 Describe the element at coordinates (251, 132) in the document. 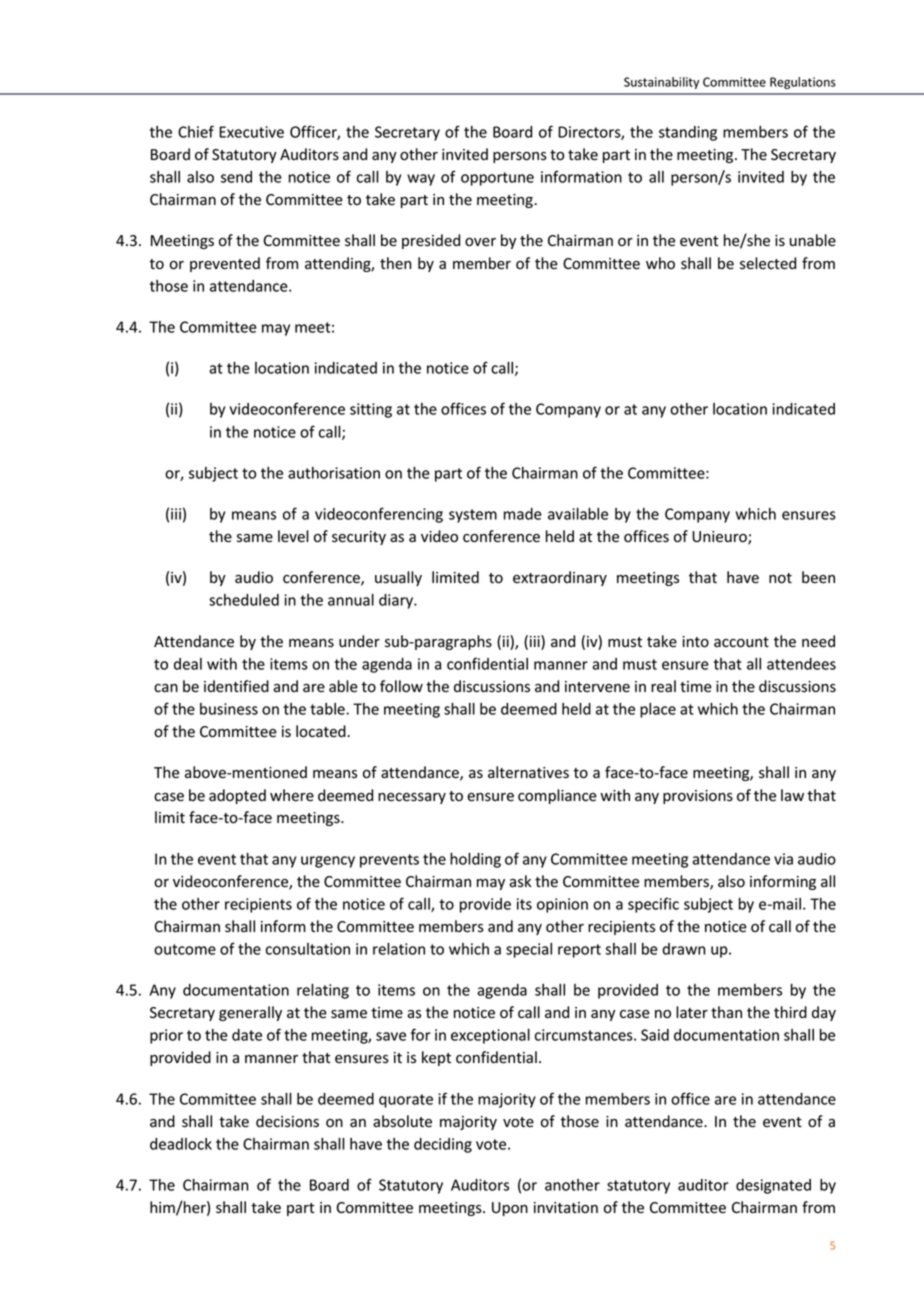

I see `Executive` at that location.
